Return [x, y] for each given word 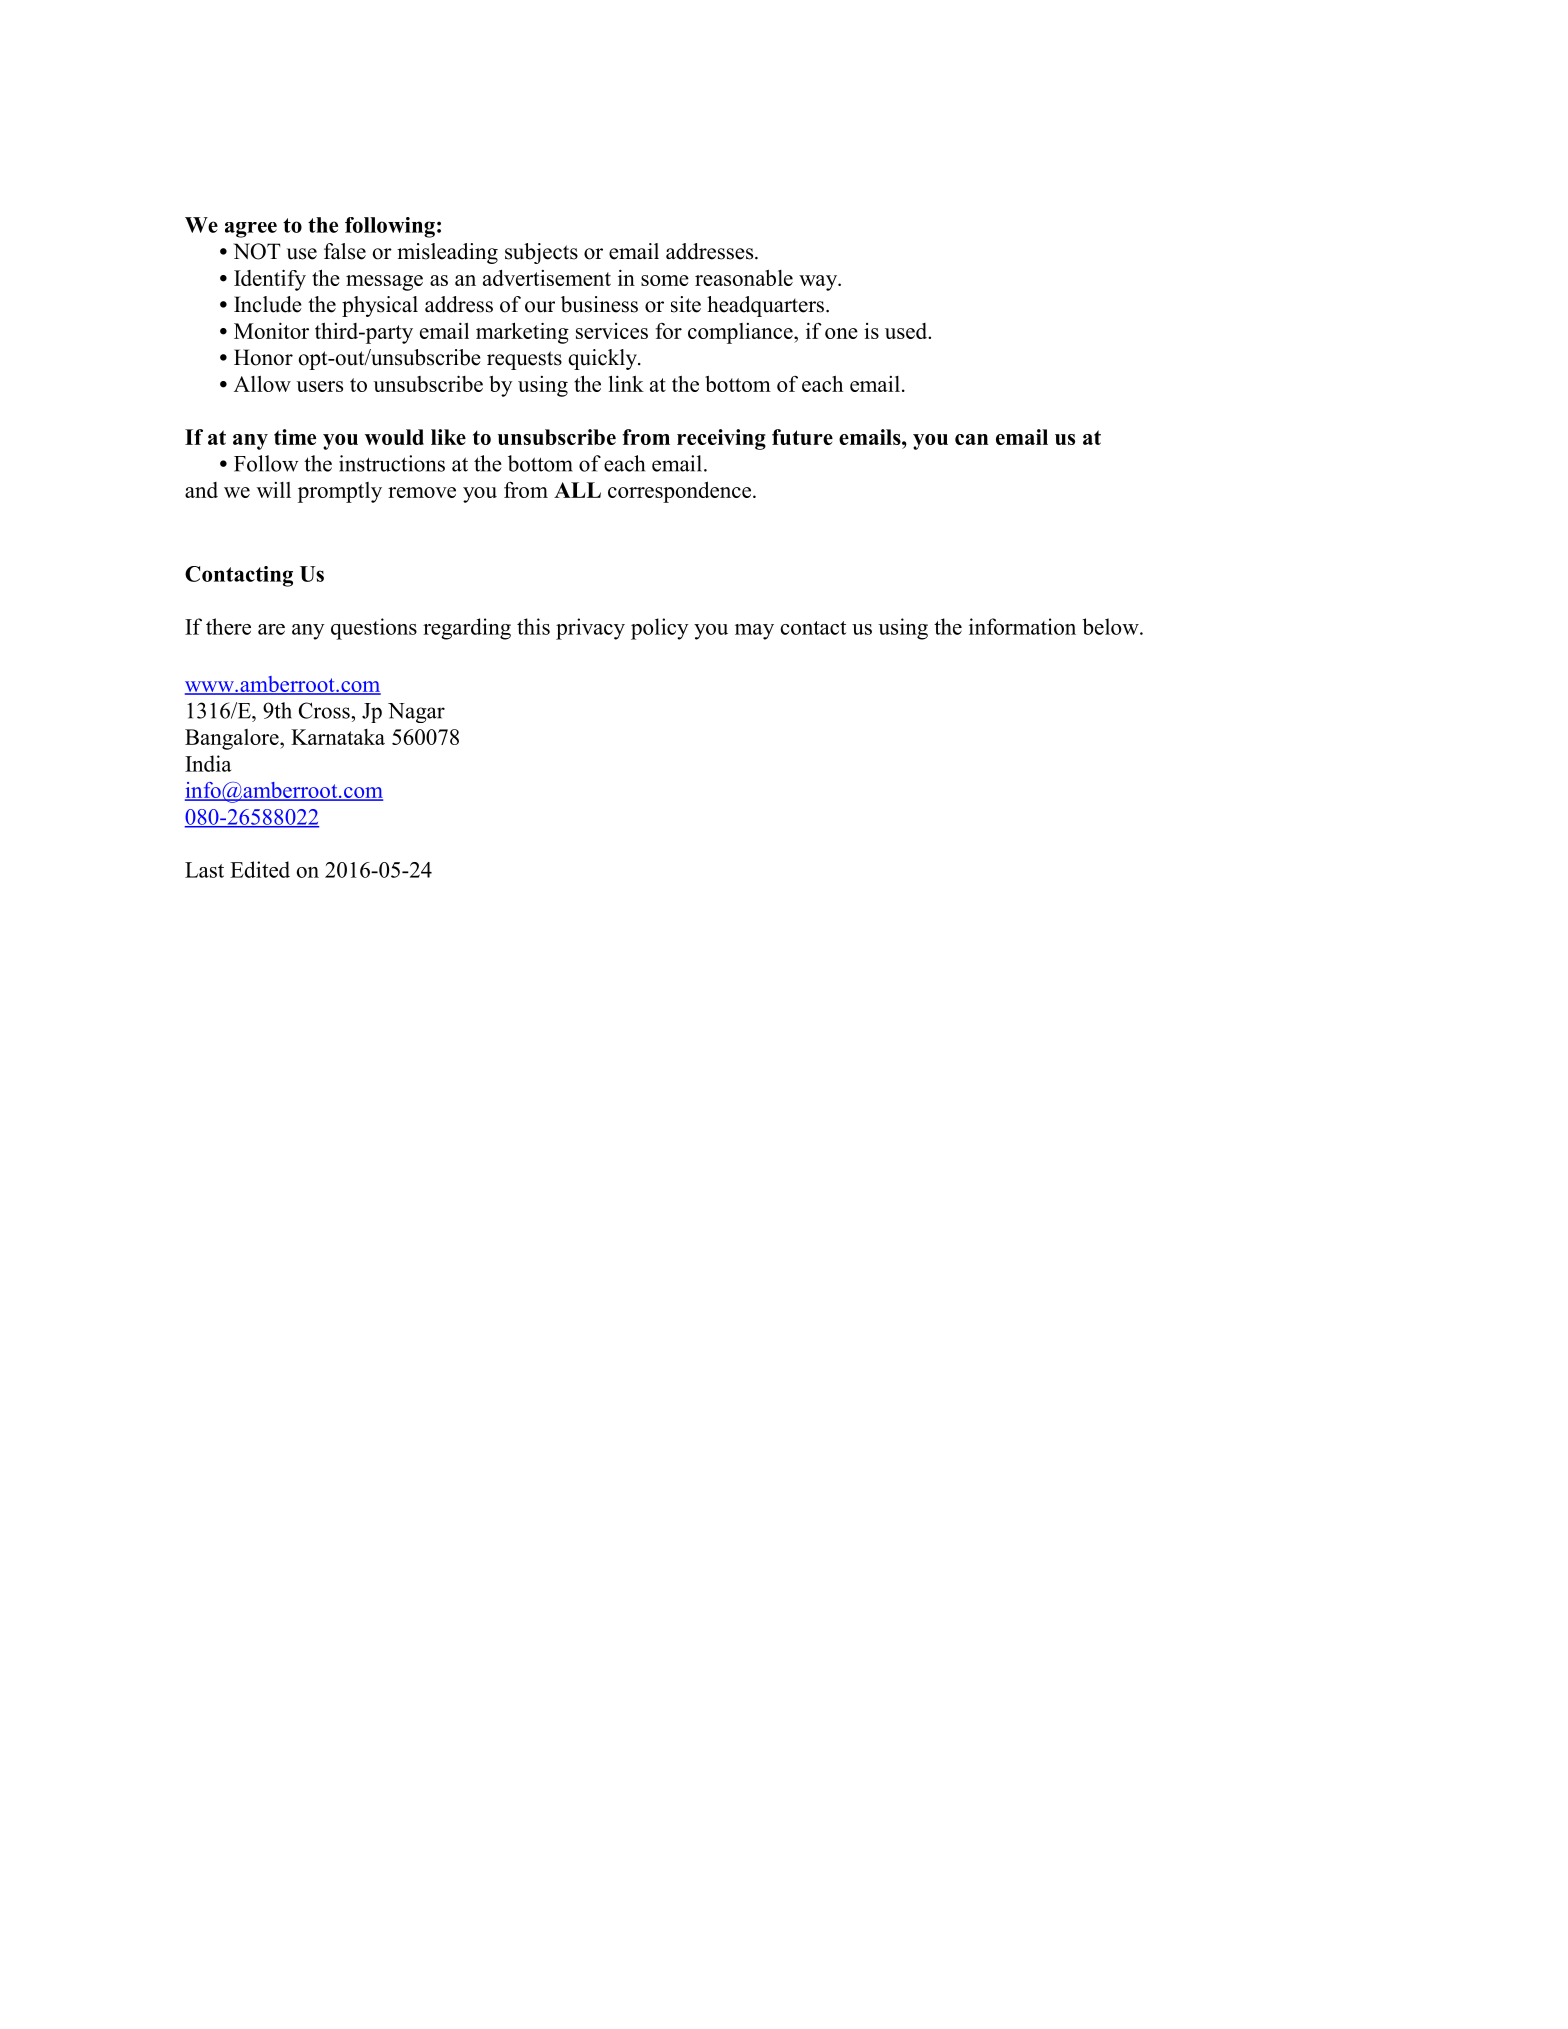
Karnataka [338, 737]
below [1111, 626]
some [665, 280]
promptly [340, 492]
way [819, 283]
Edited [260, 869]
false [345, 251]
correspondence [681, 492]
